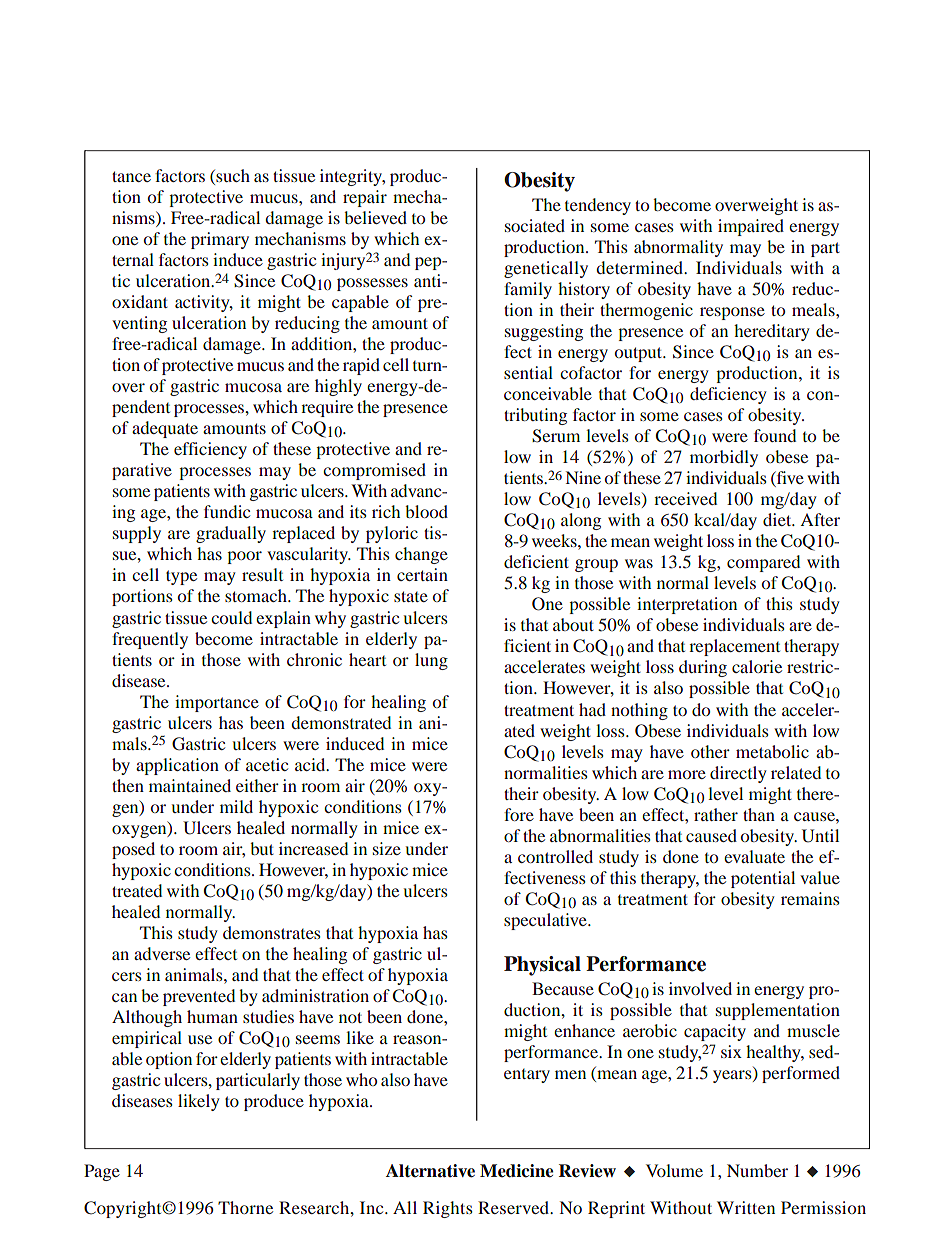 This screenshot has width=952, height=1233. I want to click on Thorne, so click(245, 1207).
